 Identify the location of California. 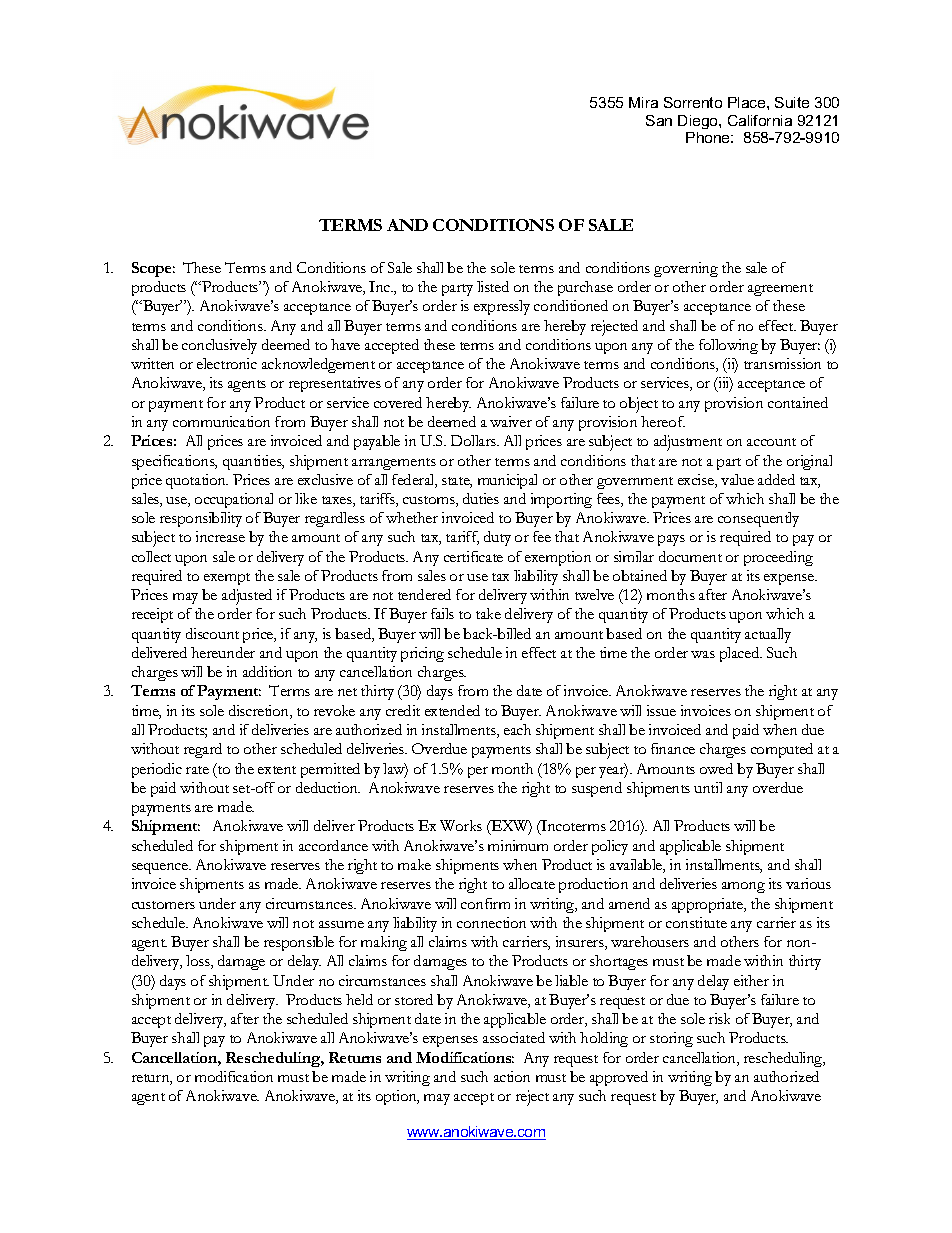
(760, 120).
